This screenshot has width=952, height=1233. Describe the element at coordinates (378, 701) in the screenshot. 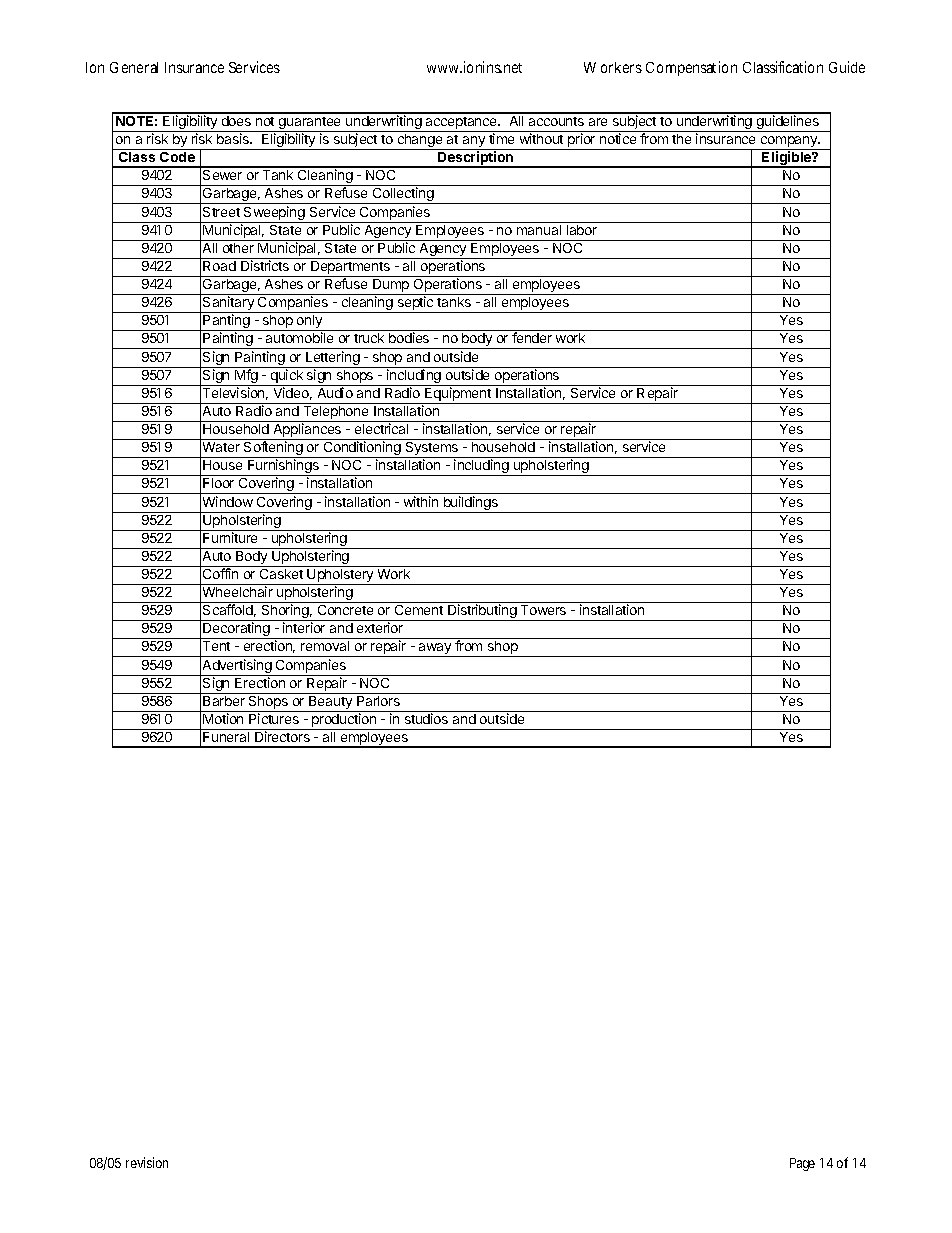

I see `Parlors` at that location.
